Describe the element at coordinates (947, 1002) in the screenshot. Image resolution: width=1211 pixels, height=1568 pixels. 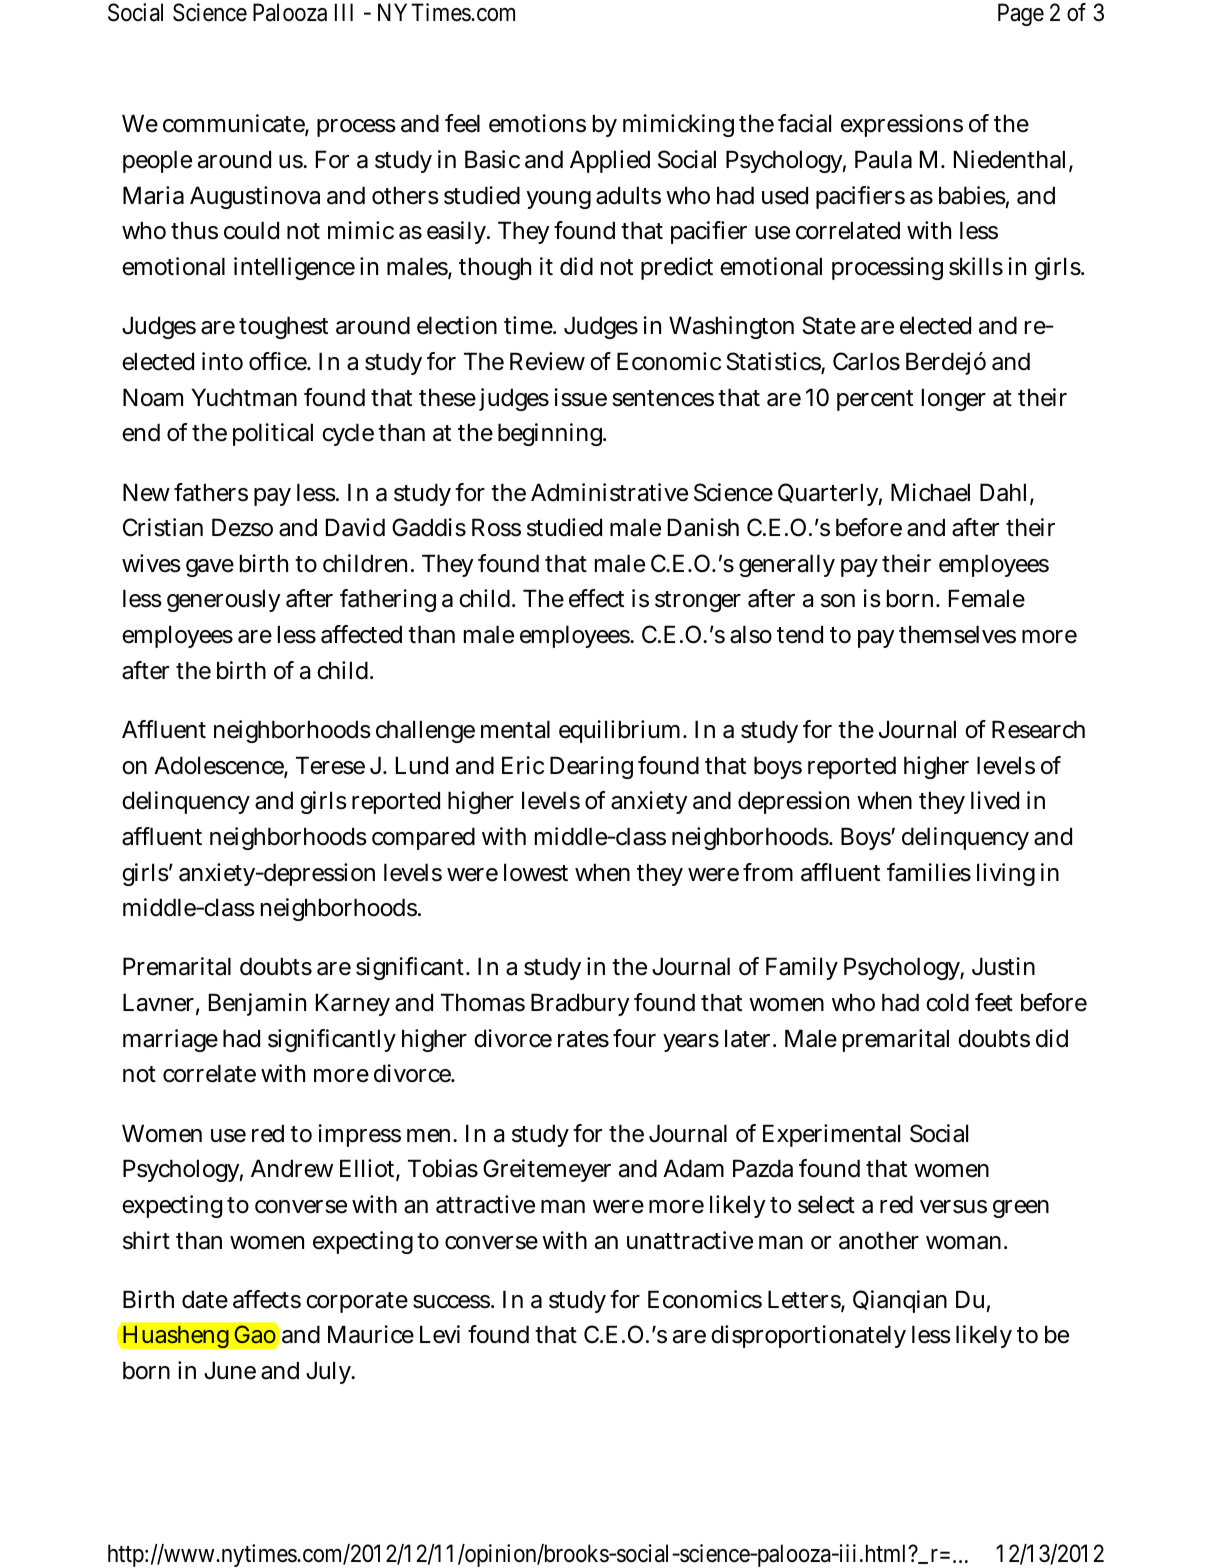
I see `cold` at that location.
